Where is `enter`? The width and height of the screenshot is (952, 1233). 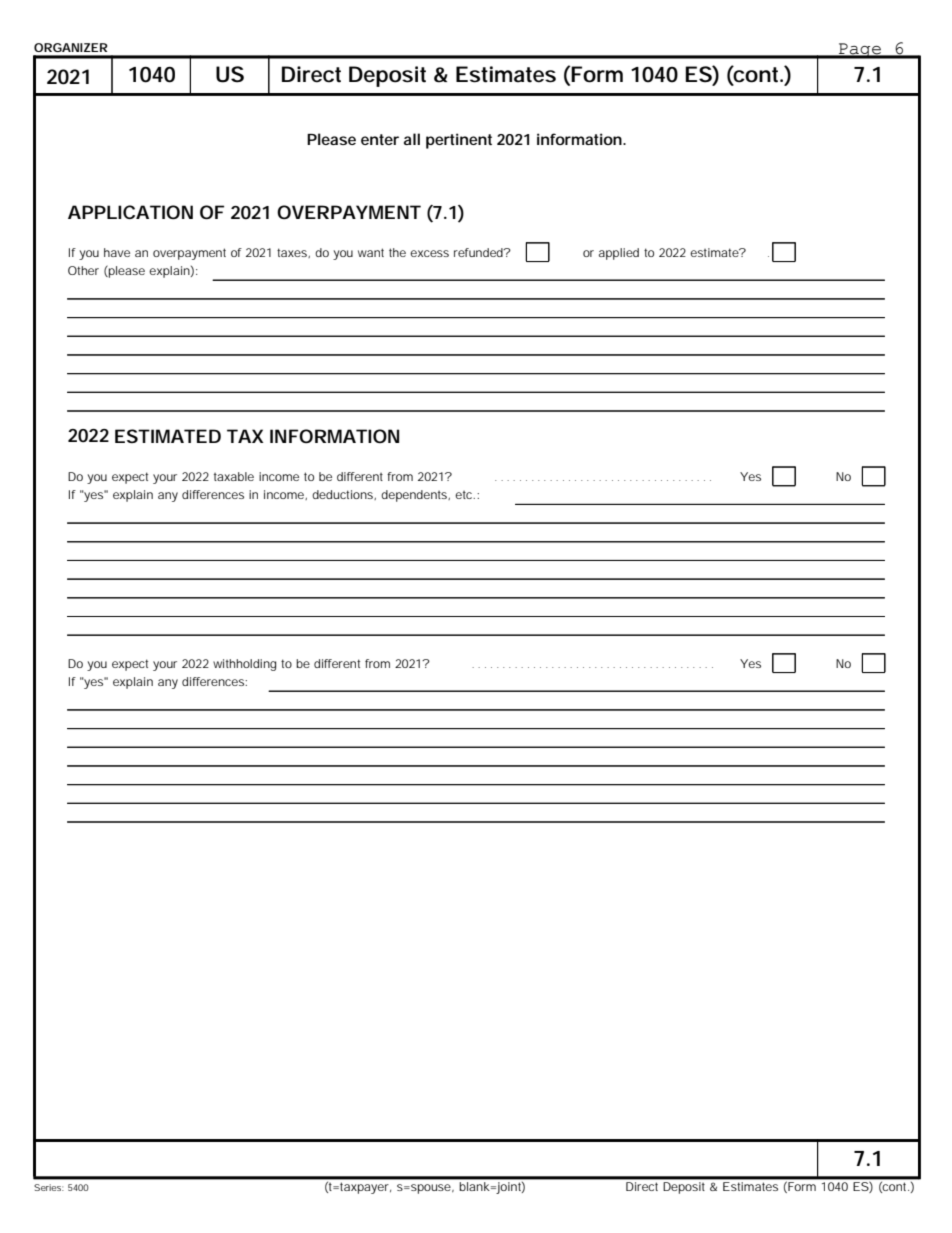 enter is located at coordinates (380, 139).
